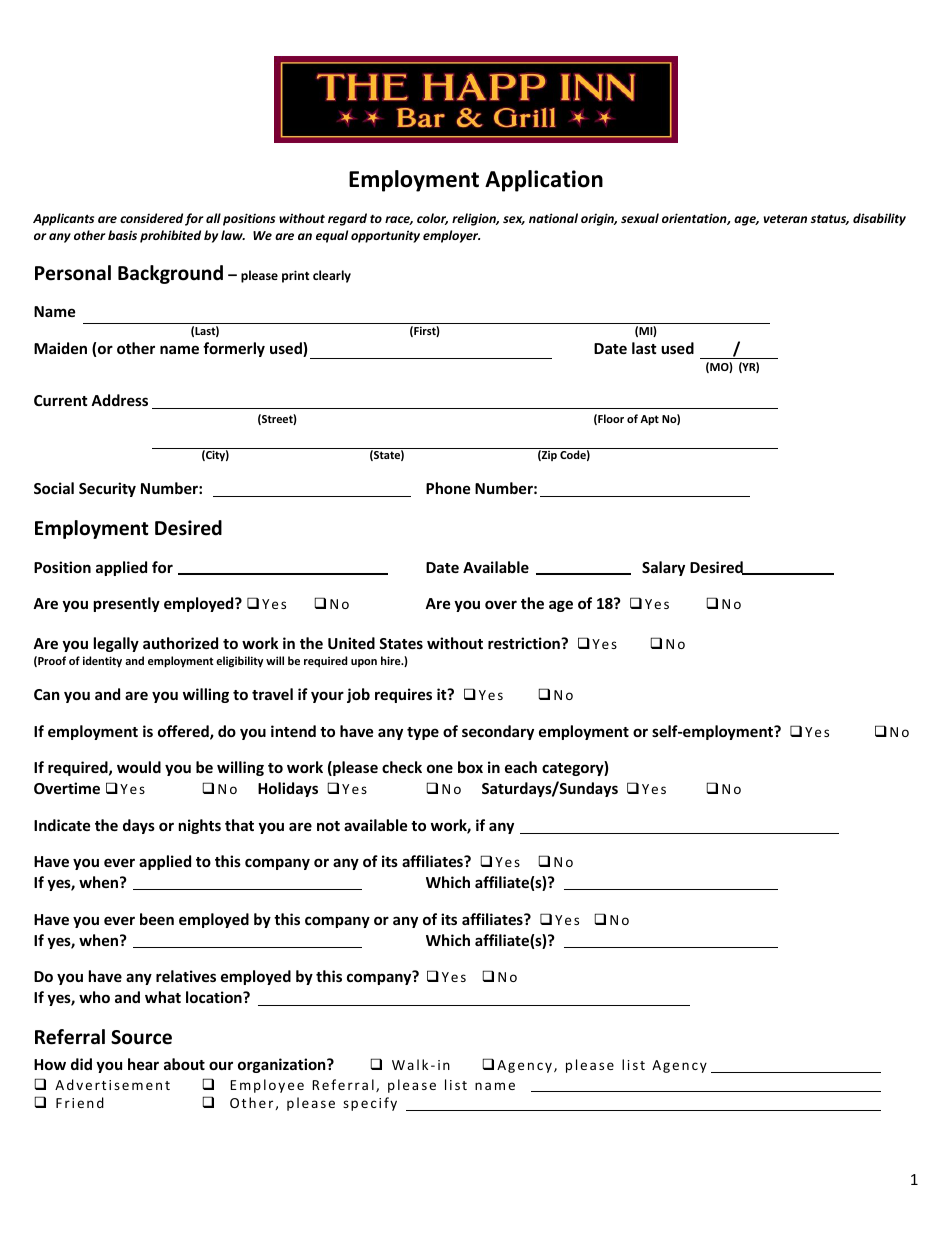  I want to click on each, so click(521, 767).
